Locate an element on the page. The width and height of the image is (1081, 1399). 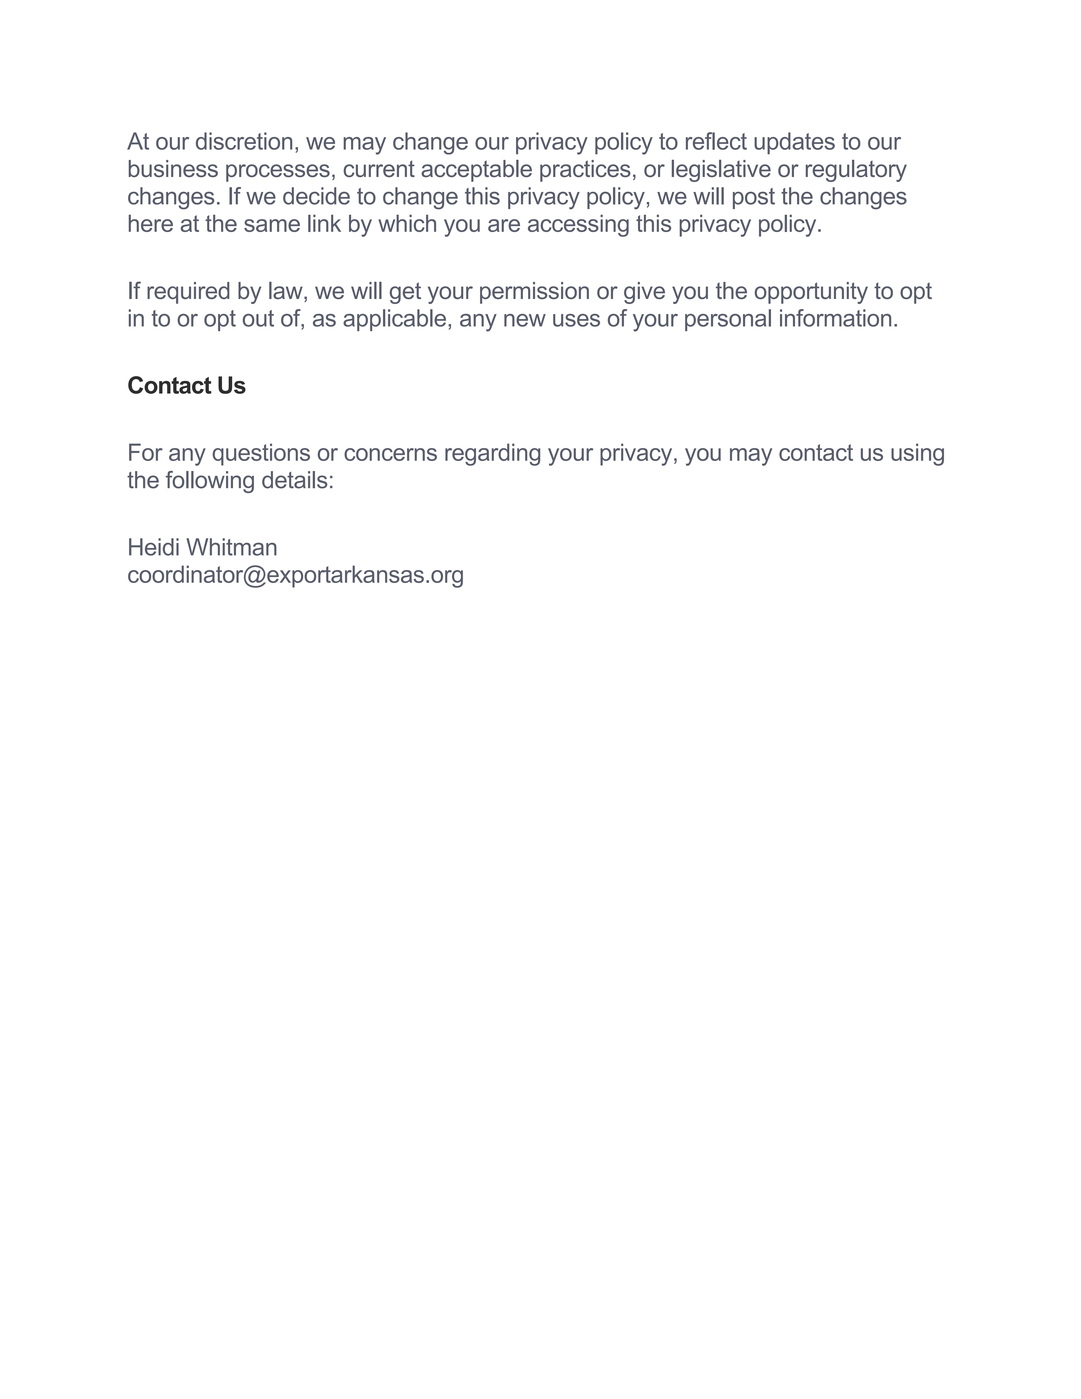
regarding is located at coordinates (492, 454).
